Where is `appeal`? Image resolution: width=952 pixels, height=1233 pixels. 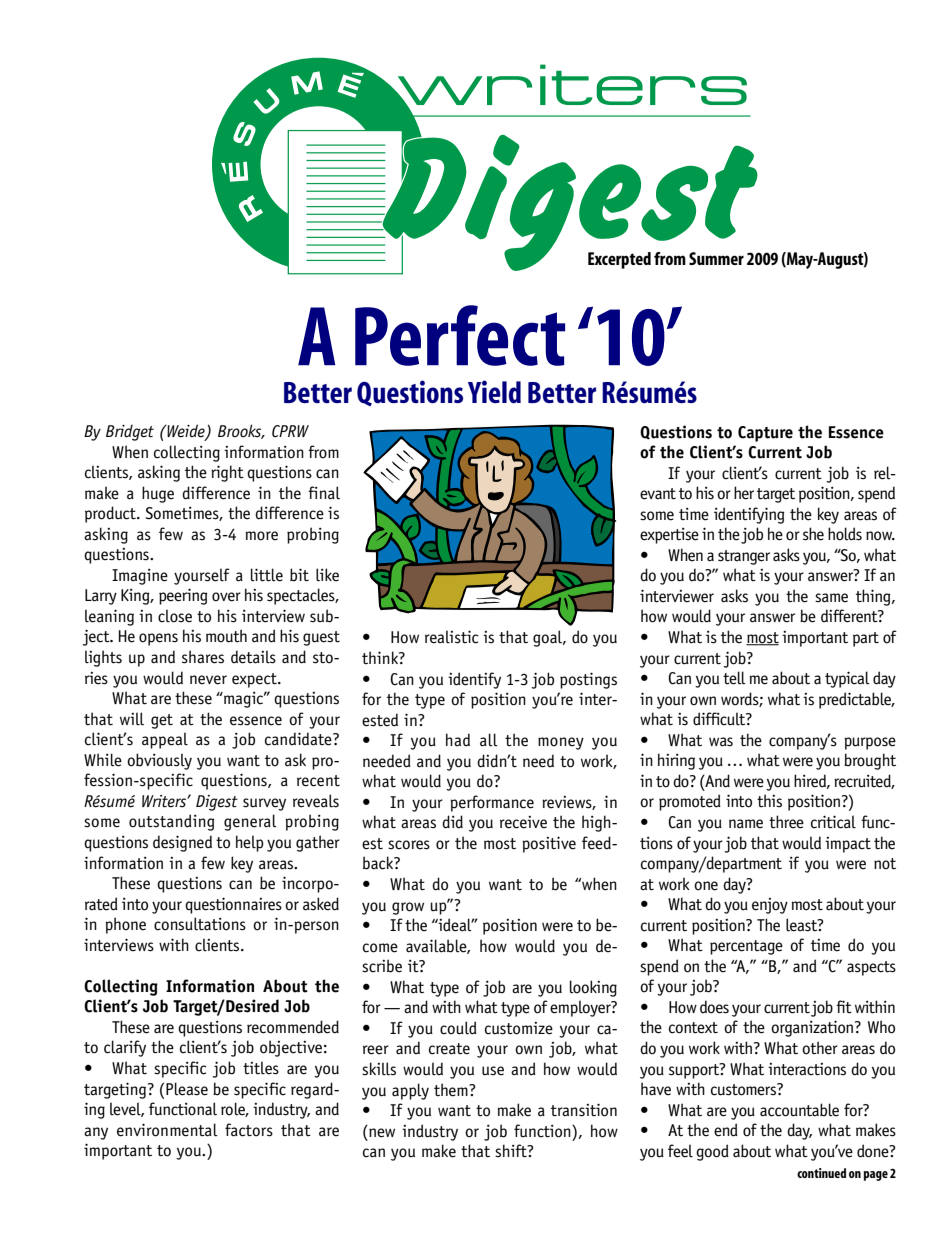
appeal is located at coordinates (165, 740).
